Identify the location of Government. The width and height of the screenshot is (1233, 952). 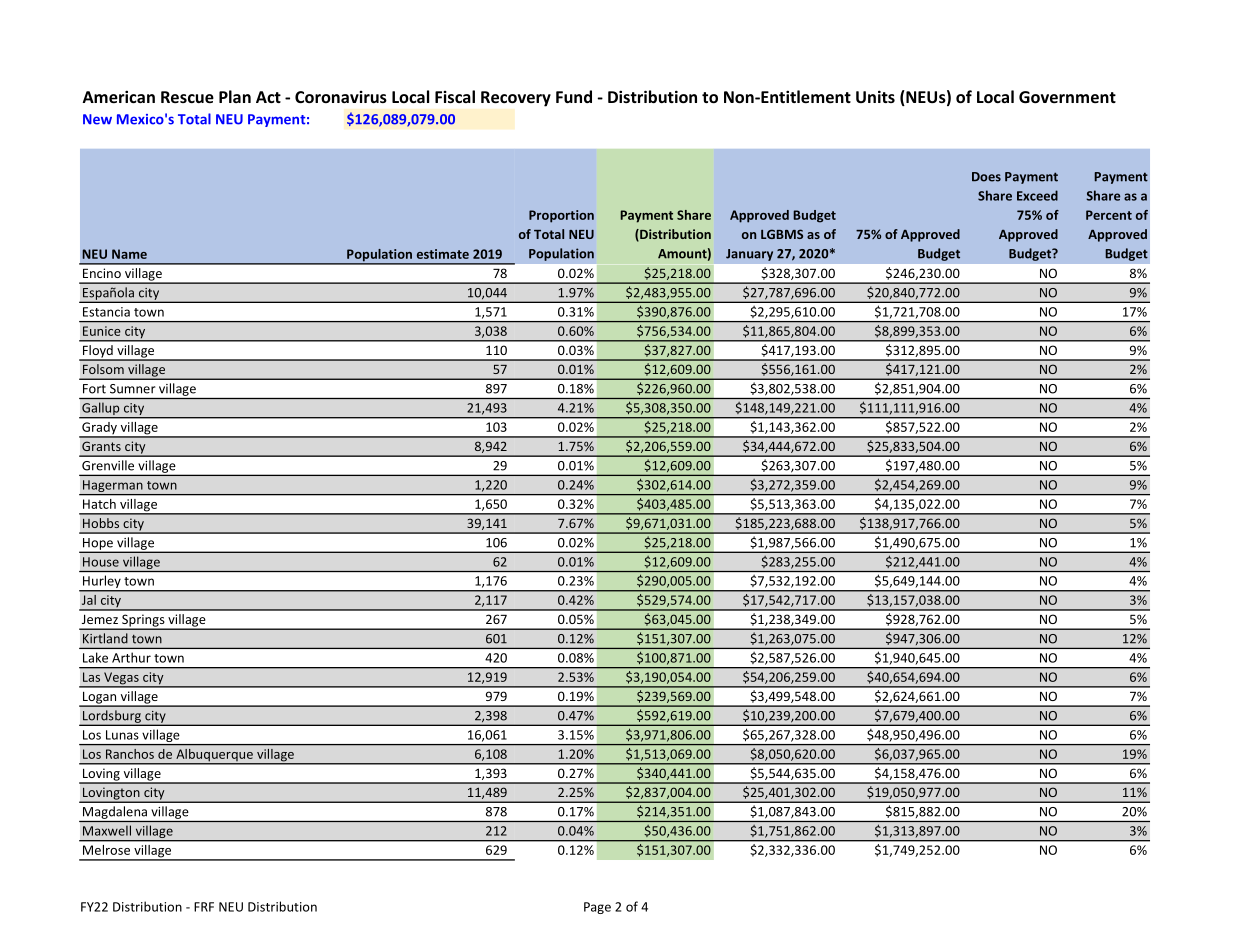
(1067, 97).
